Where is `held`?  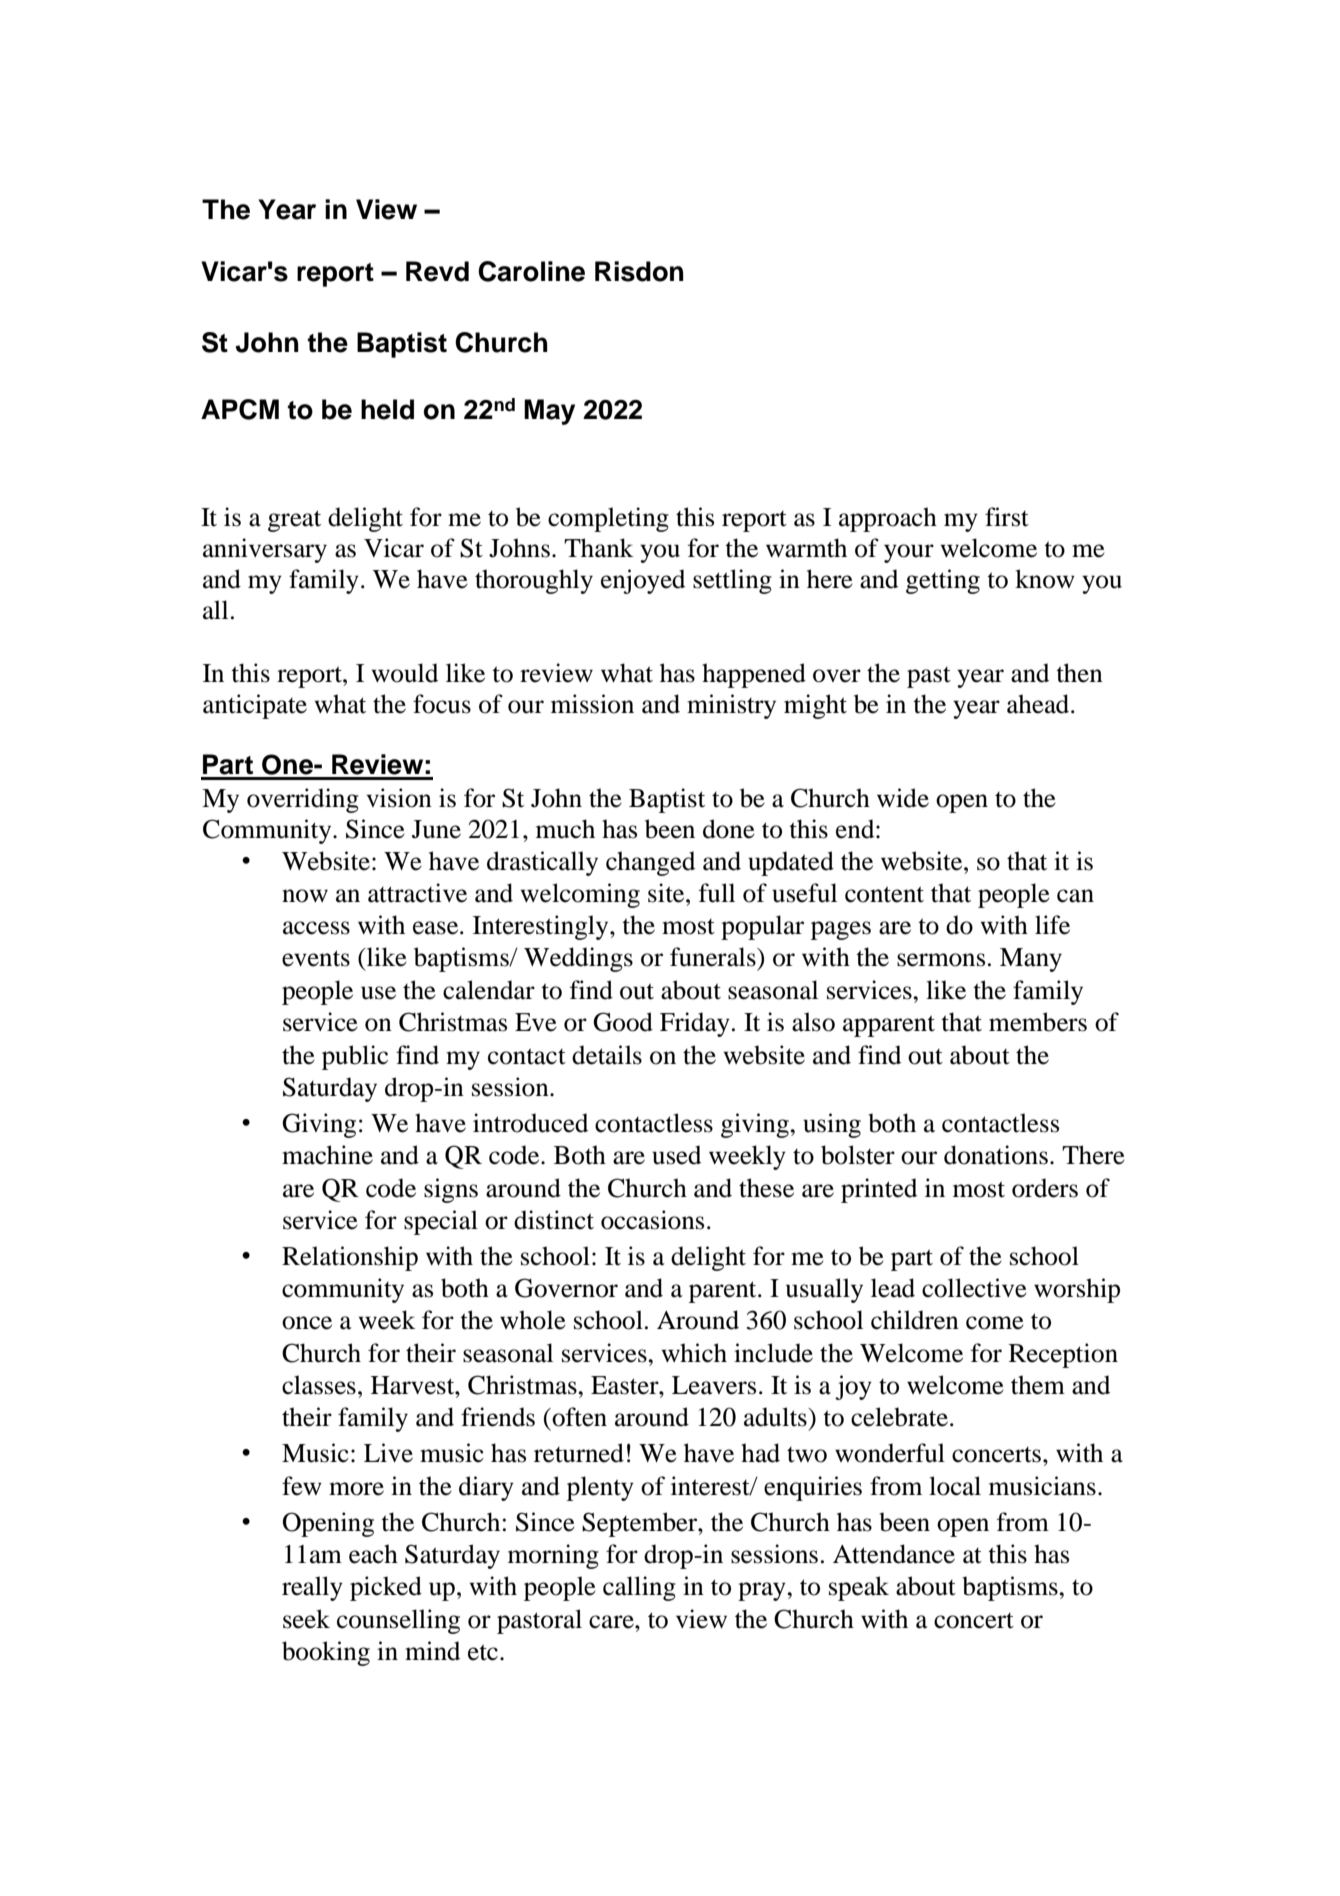
held is located at coordinates (387, 409).
